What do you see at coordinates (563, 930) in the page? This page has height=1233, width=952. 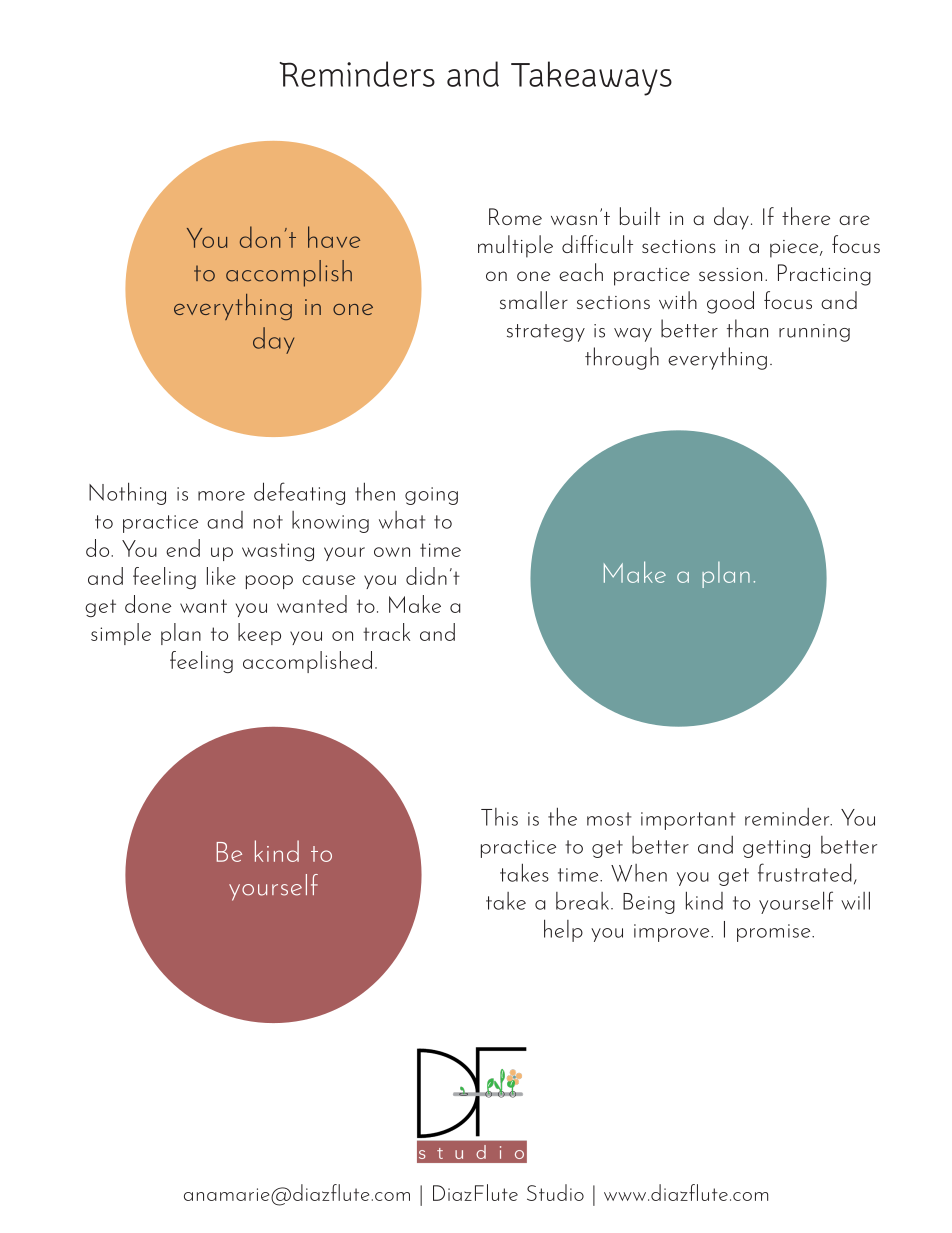 I see `help` at bounding box center [563, 930].
